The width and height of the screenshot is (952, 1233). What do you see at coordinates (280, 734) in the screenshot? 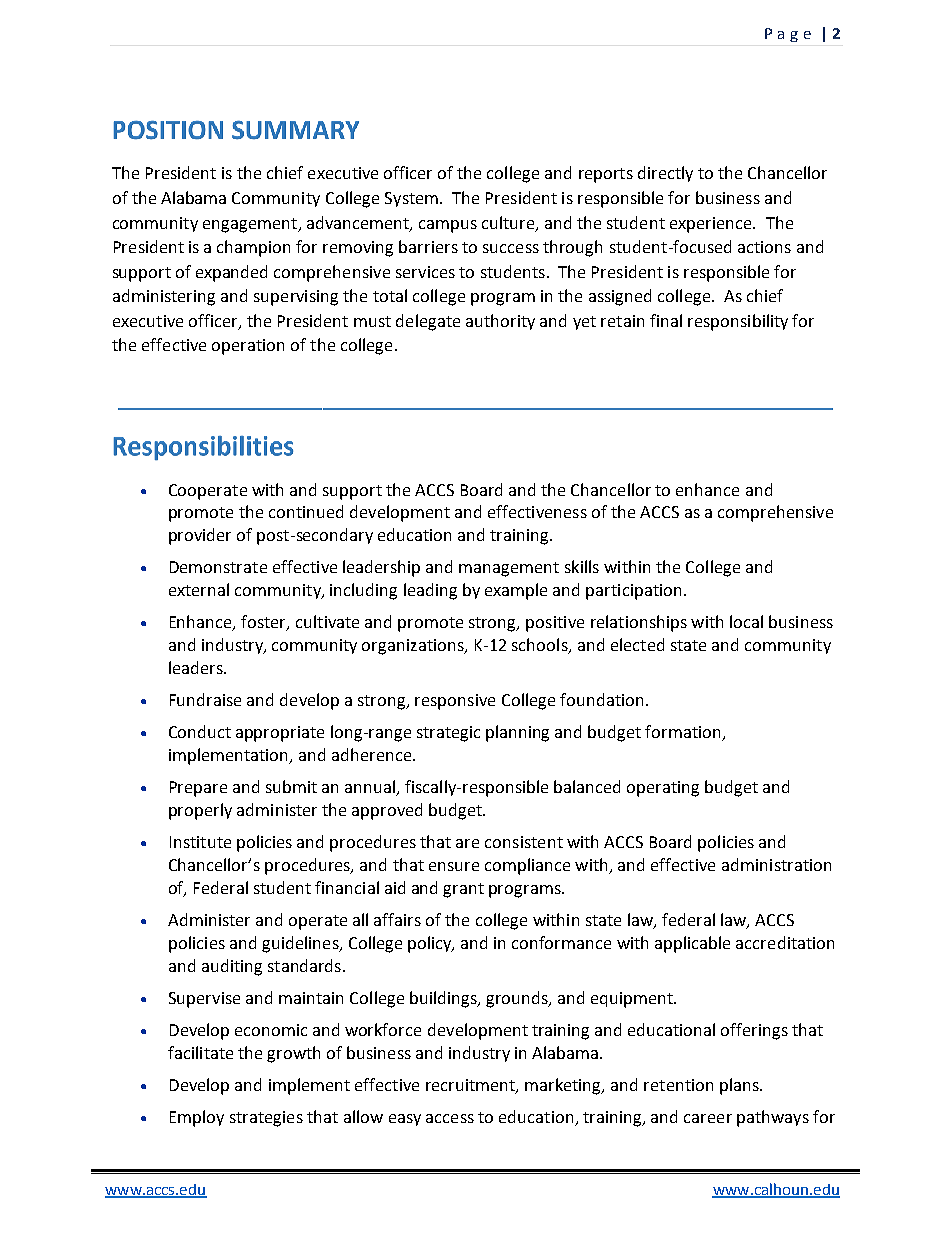
I see `appropriate` at bounding box center [280, 734].
